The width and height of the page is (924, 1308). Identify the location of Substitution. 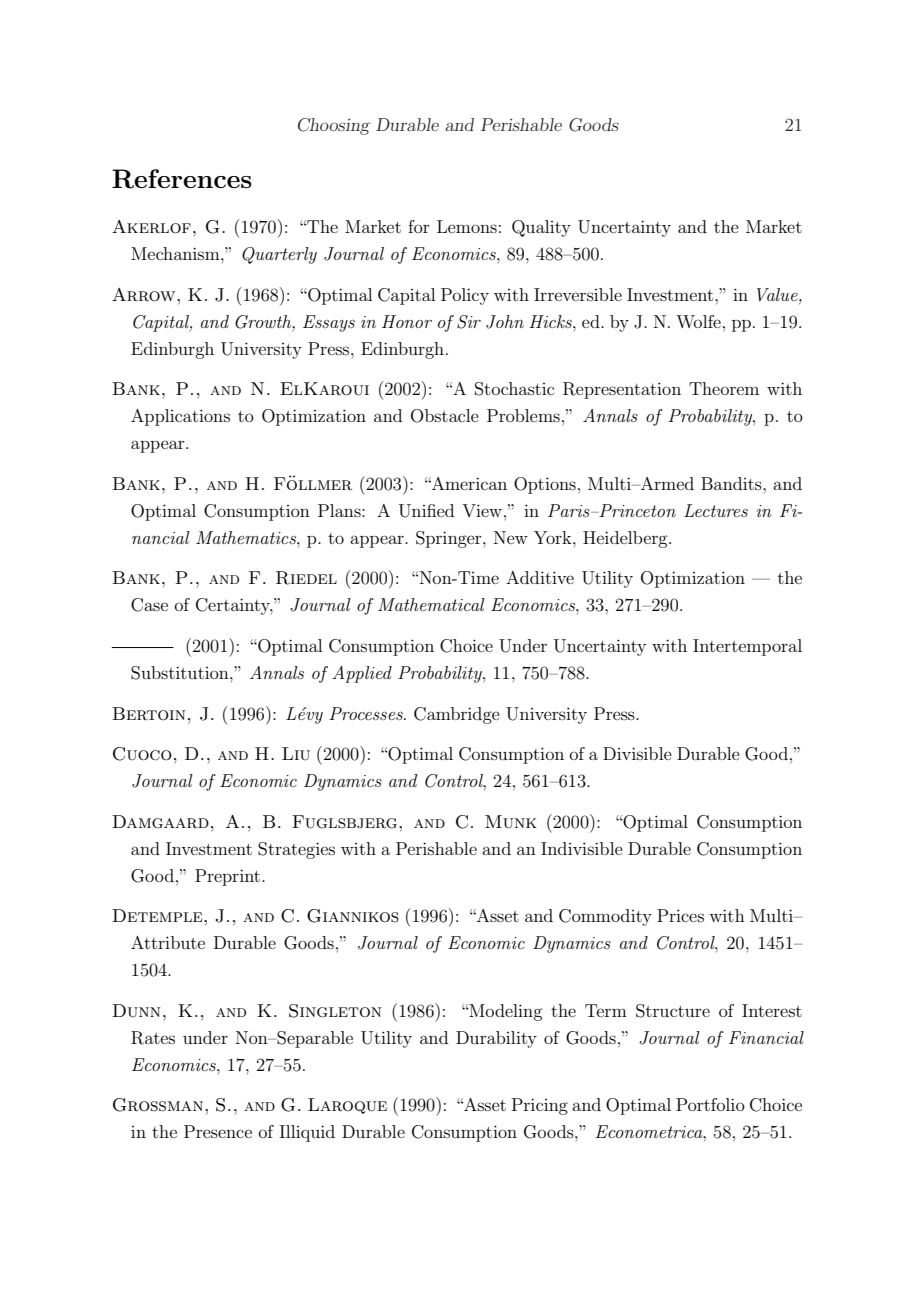
(181, 673).
